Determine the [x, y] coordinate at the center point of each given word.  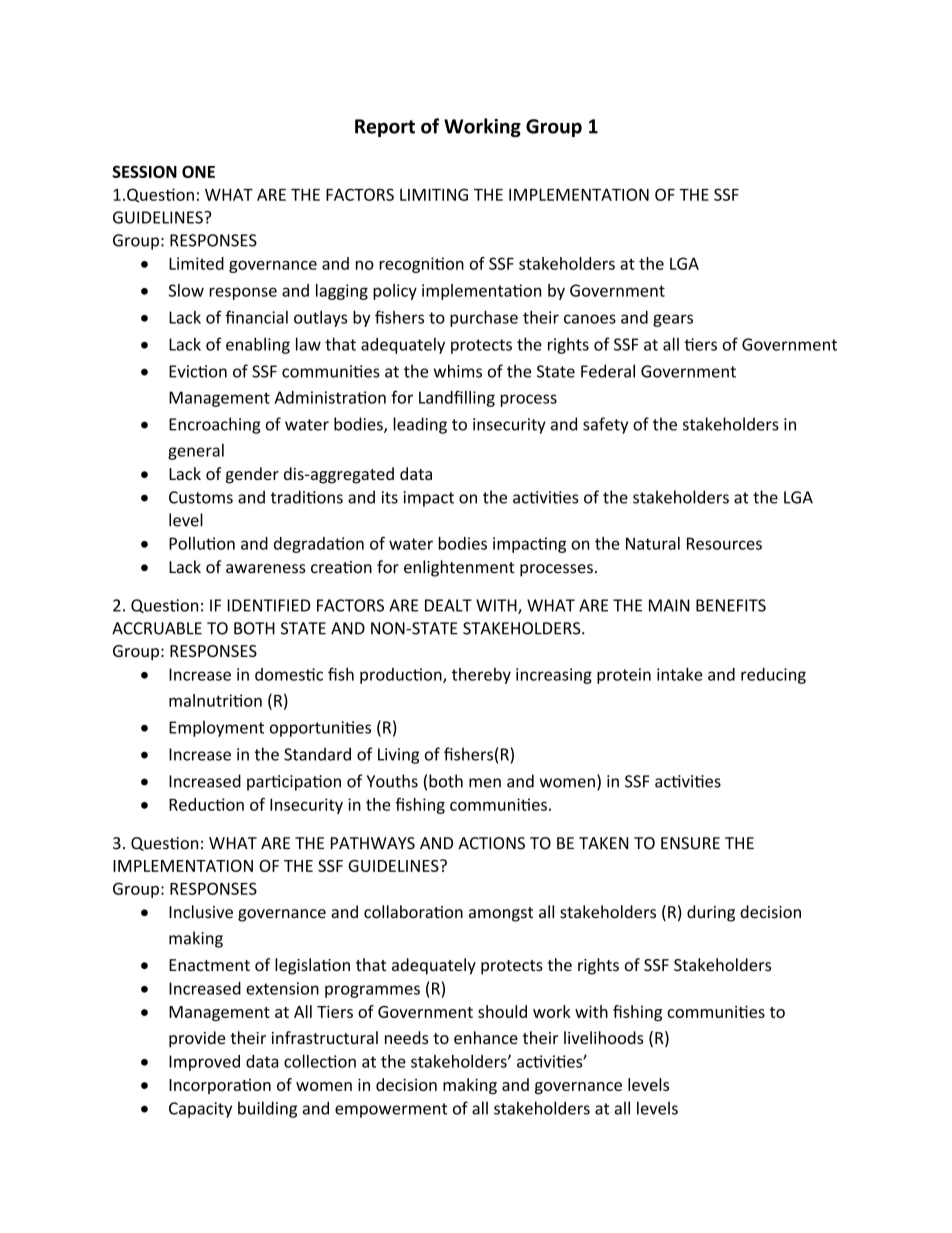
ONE [198, 171]
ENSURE [690, 843]
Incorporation [220, 1086]
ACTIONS [491, 843]
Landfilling [457, 398]
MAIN [669, 605]
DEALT [448, 605]
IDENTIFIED [269, 605]
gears [673, 320]
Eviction [198, 371]
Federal [608, 371]
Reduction [206, 804]
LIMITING [434, 194]
